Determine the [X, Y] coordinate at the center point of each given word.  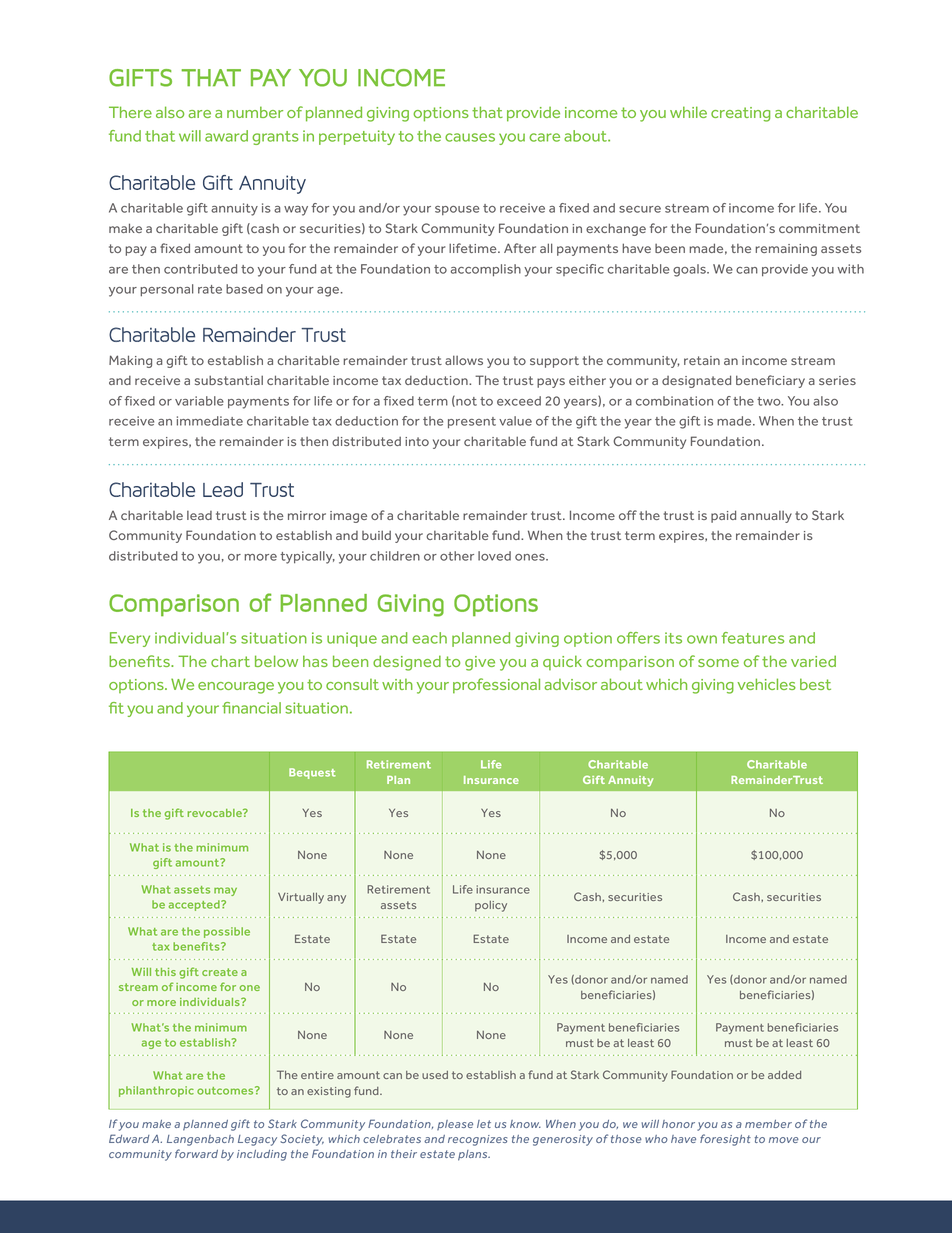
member [768, 1124]
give [480, 663]
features [753, 638]
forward [196, 1153]
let [484, 1124]
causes [470, 137]
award [226, 136]
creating [740, 114]
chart [230, 661]
